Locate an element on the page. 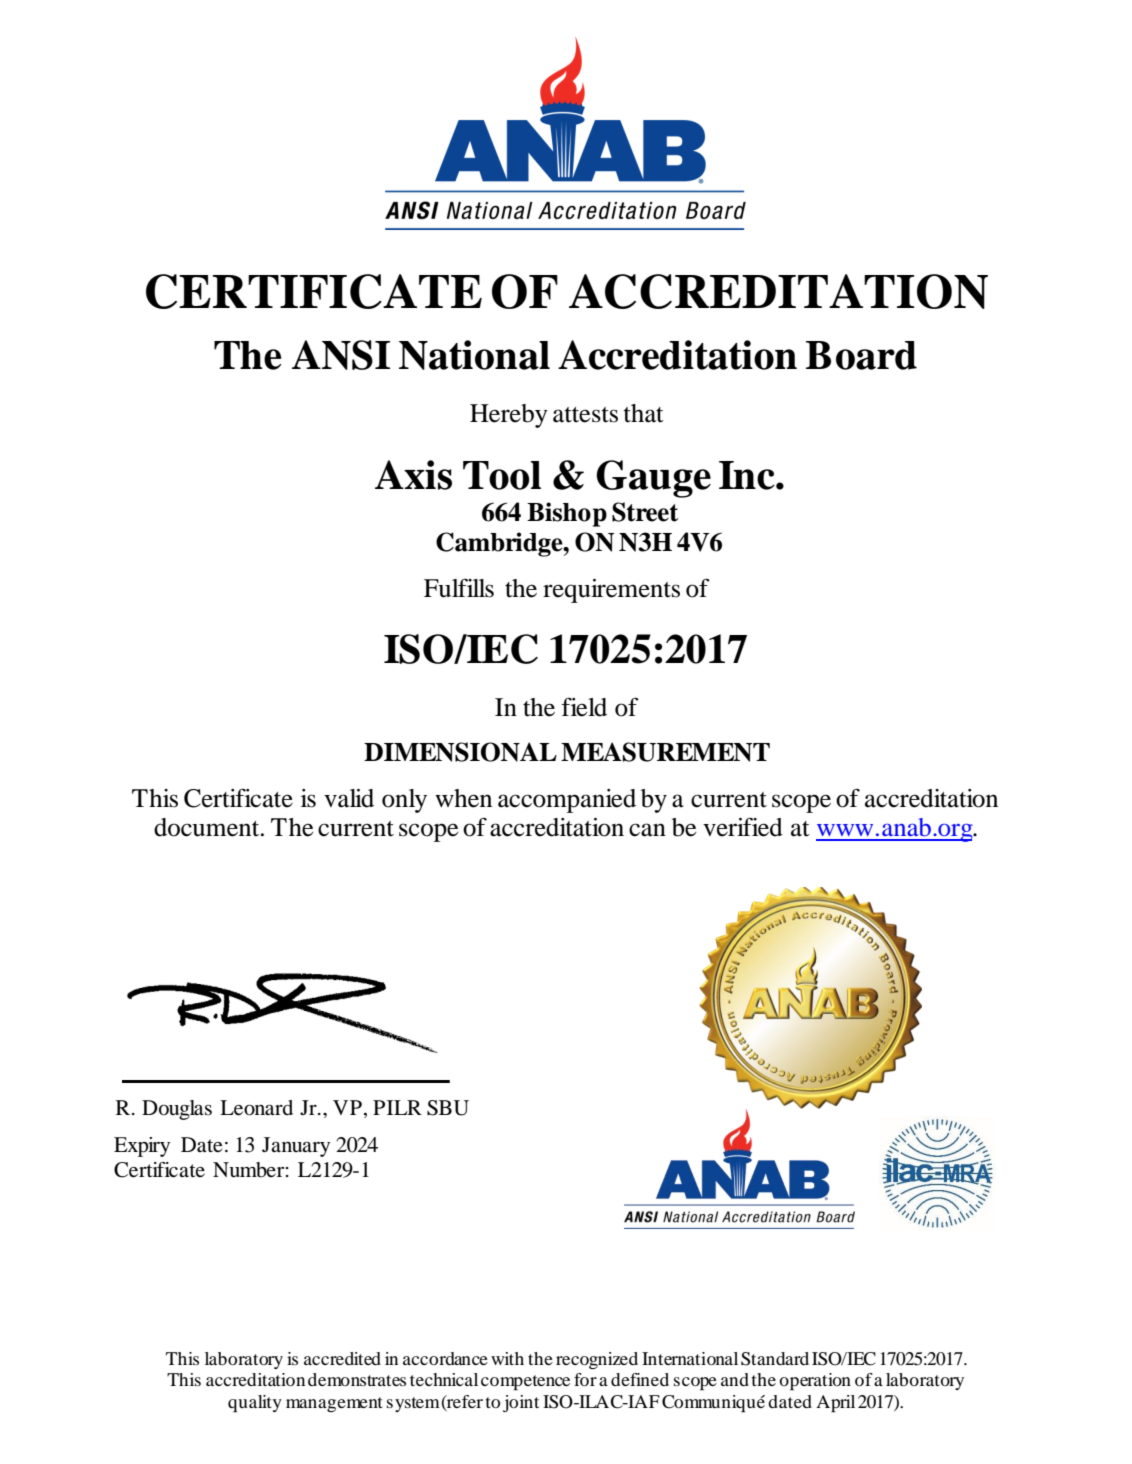  quality is located at coordinates (255, 1404).
